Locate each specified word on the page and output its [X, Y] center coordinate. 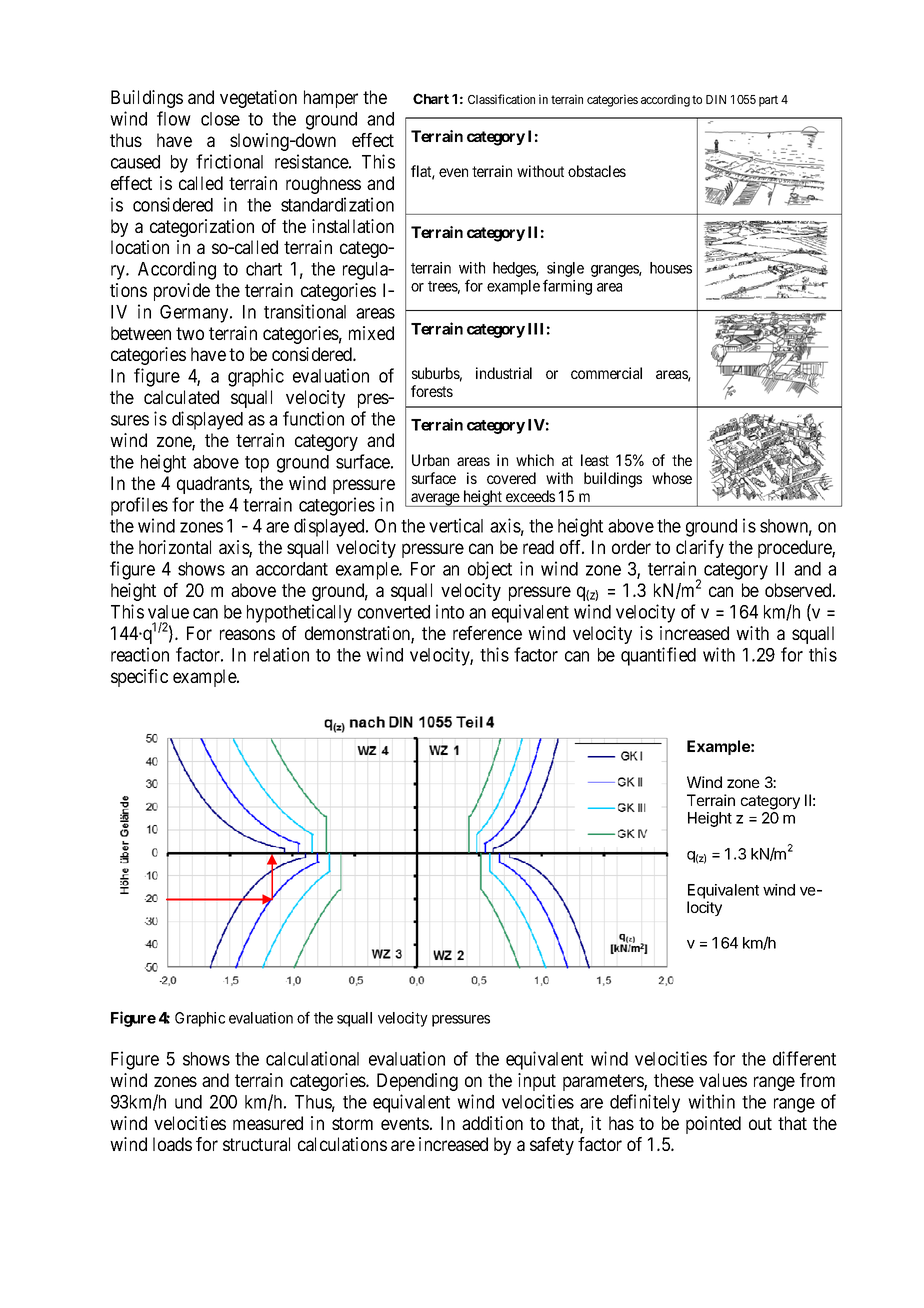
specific [139, 678]
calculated [181, 397]
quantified [658, 656]
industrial [504, 373]
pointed [713, 1125]
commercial [606, 373]
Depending [417, 1082]
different [804, 1058]
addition [492, 1123]
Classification [501, 99]
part [768, 101]
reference [487, 633]
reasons [247, 634]
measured [268, 1123]
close [220, 119]
